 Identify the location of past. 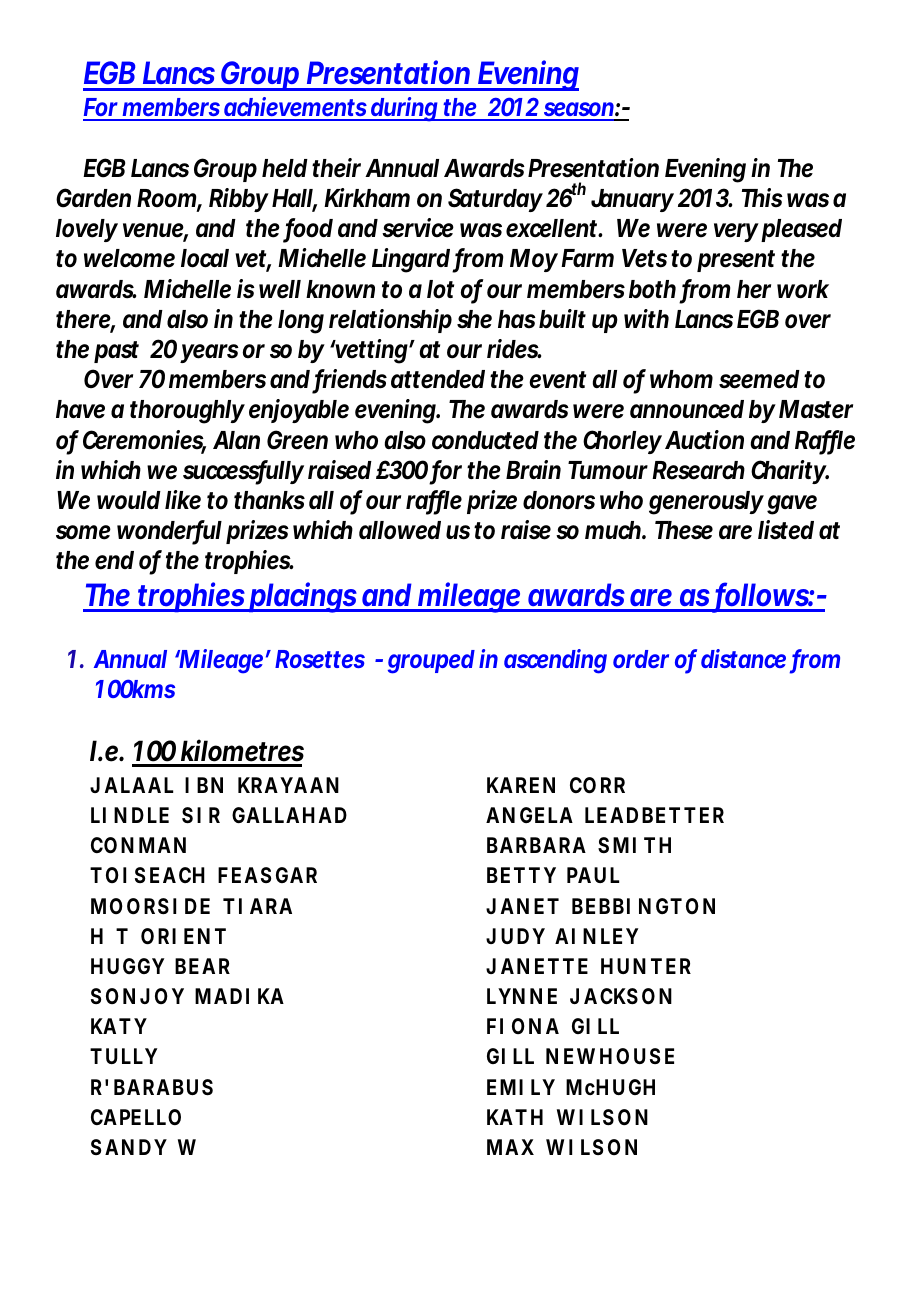
(116, 352).
